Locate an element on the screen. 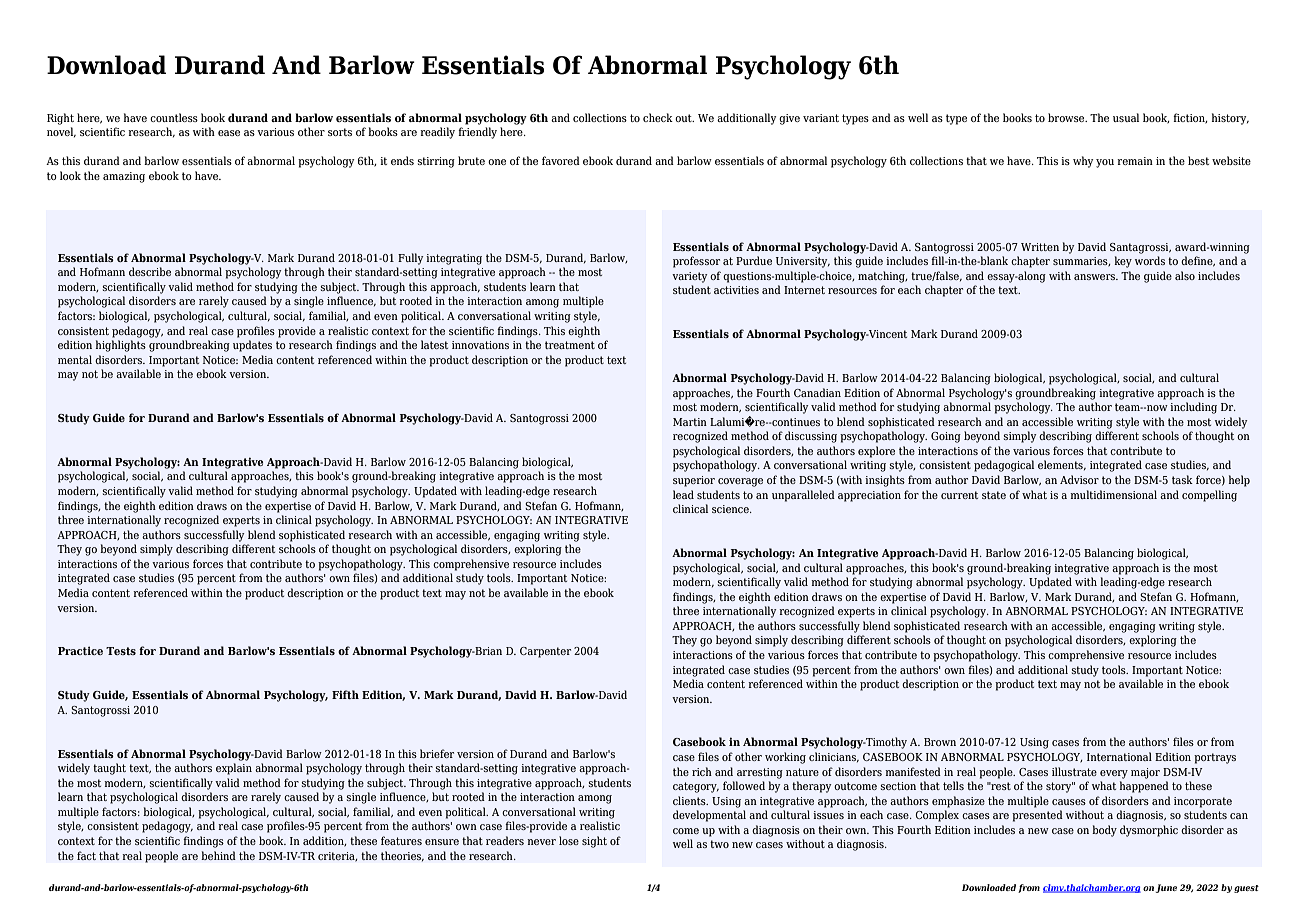  including is located at coordinates (1193, 408).
